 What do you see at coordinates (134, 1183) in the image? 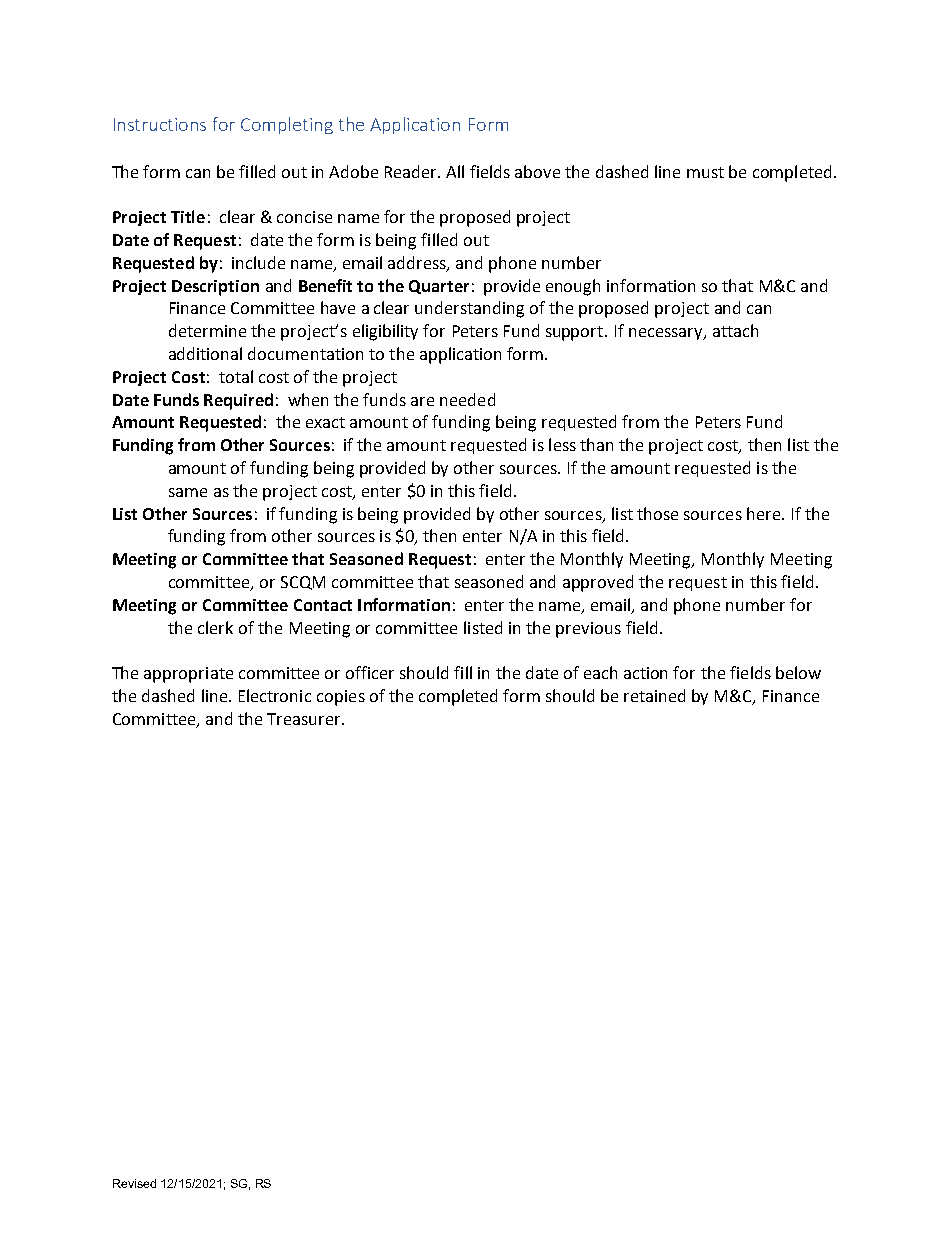
I see `Revised` at bounding box center [134, 1183].
